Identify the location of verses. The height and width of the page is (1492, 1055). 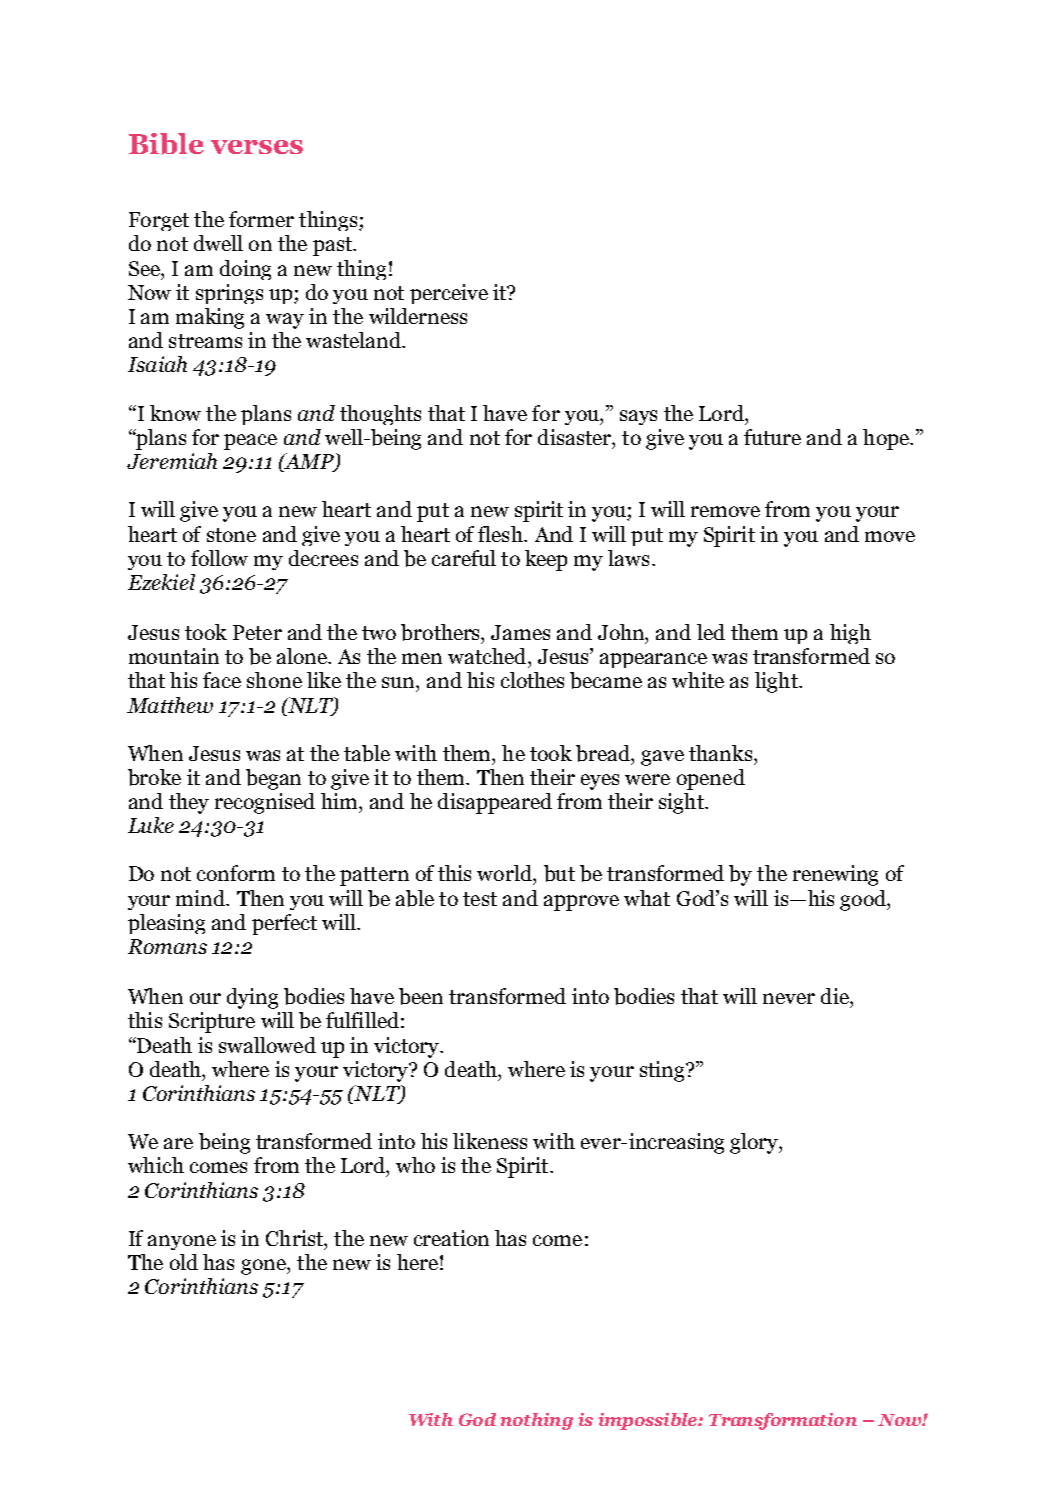
(257, 147).
